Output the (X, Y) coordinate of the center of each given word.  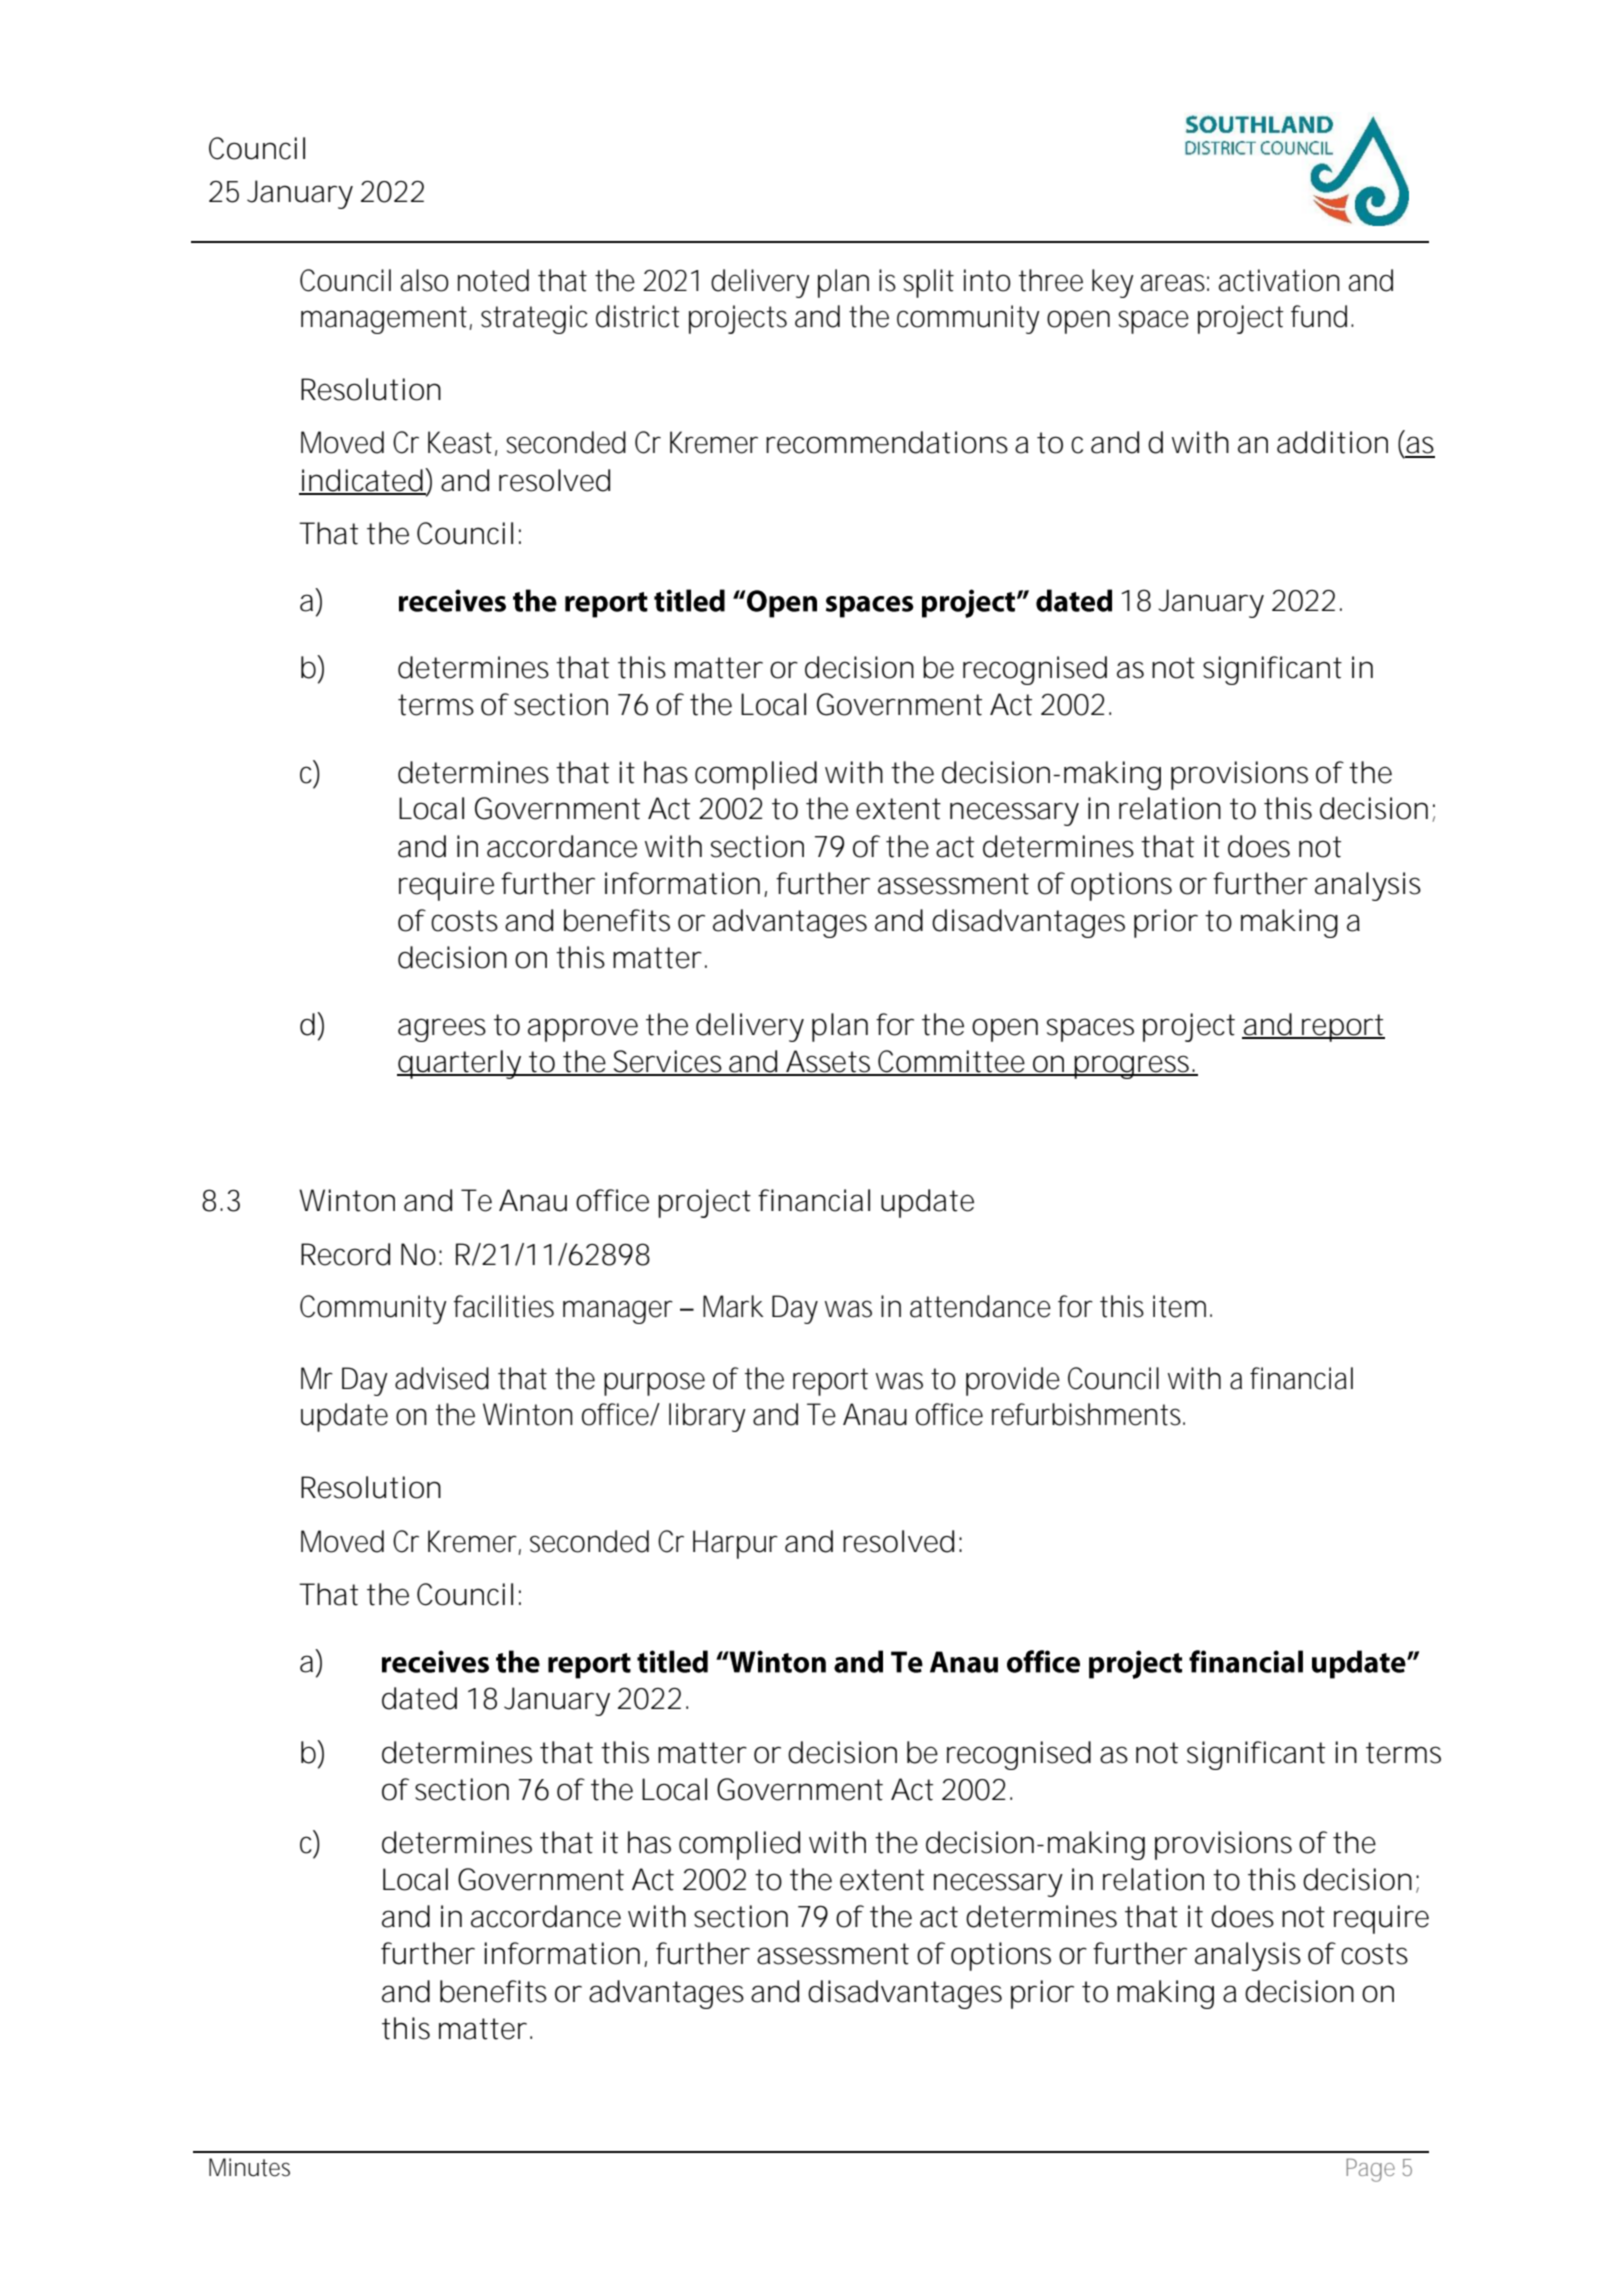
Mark (733, 1306)
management (386, 320)
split (928, 283)
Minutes (249, 2167)
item (1179, 1306)
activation (1279, 280)
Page (1370, 2170)
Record (345, 1254)
